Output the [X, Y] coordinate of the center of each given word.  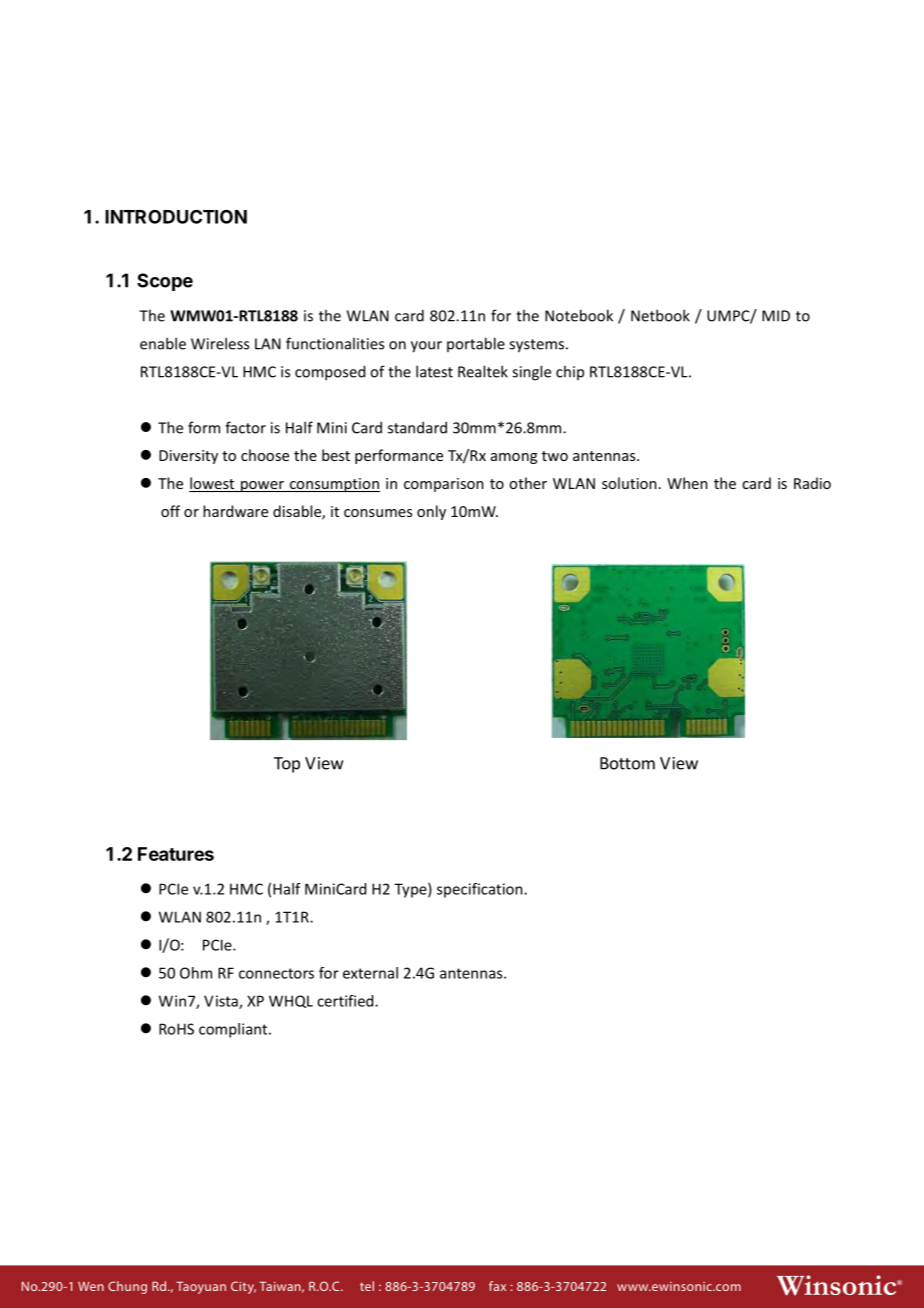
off [170, 511]
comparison [444, 485]
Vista [222, 1002]
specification [481, 890]
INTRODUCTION [176, 216]
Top [287, 765]
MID [776, 316]
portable [476, 344]
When [687, 483]
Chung [127, 1287]
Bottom [627, 763]
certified [346, 1001]
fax [497, 1286]
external [370, 973]
